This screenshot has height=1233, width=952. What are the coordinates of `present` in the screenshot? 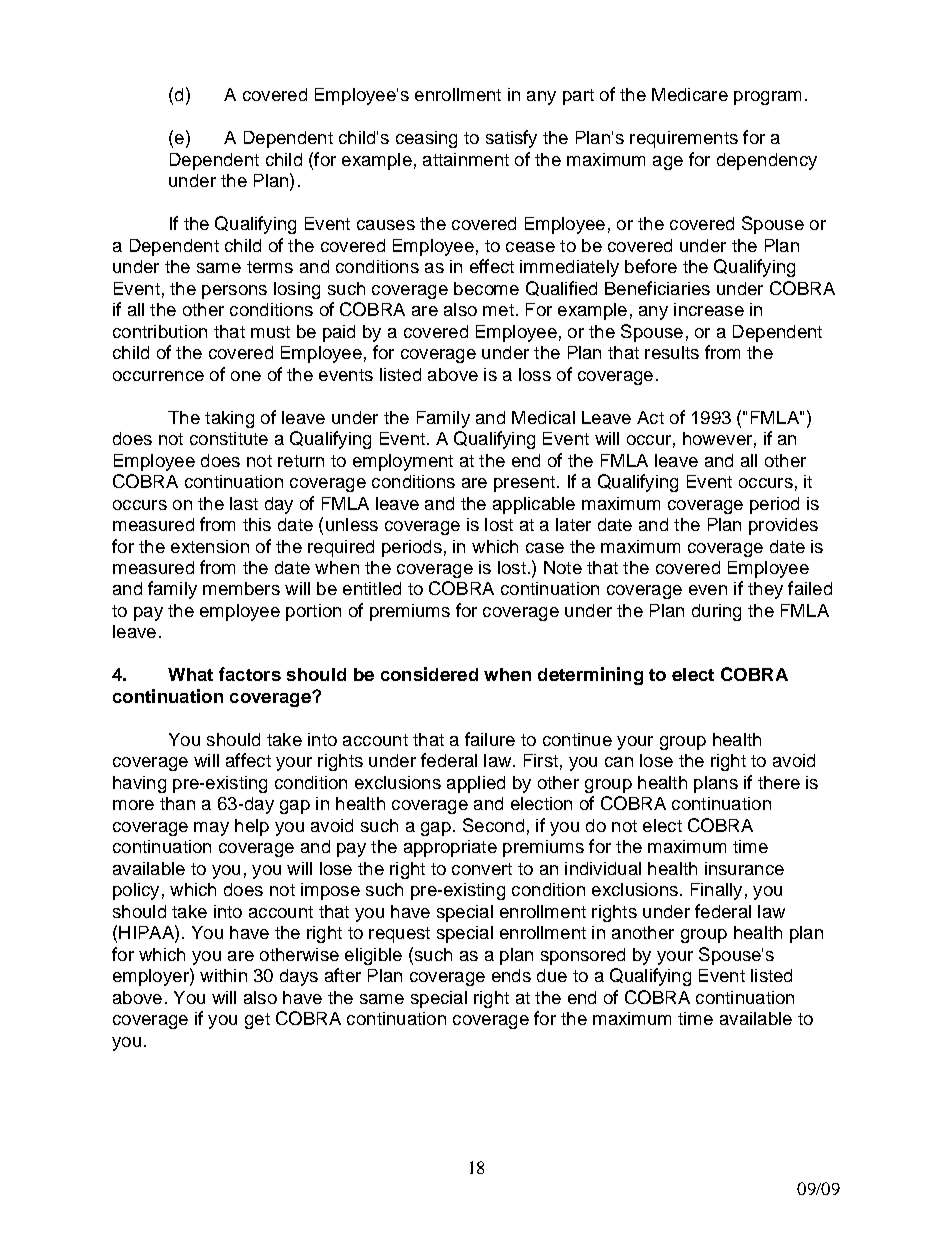 It's located at (524, 484).
